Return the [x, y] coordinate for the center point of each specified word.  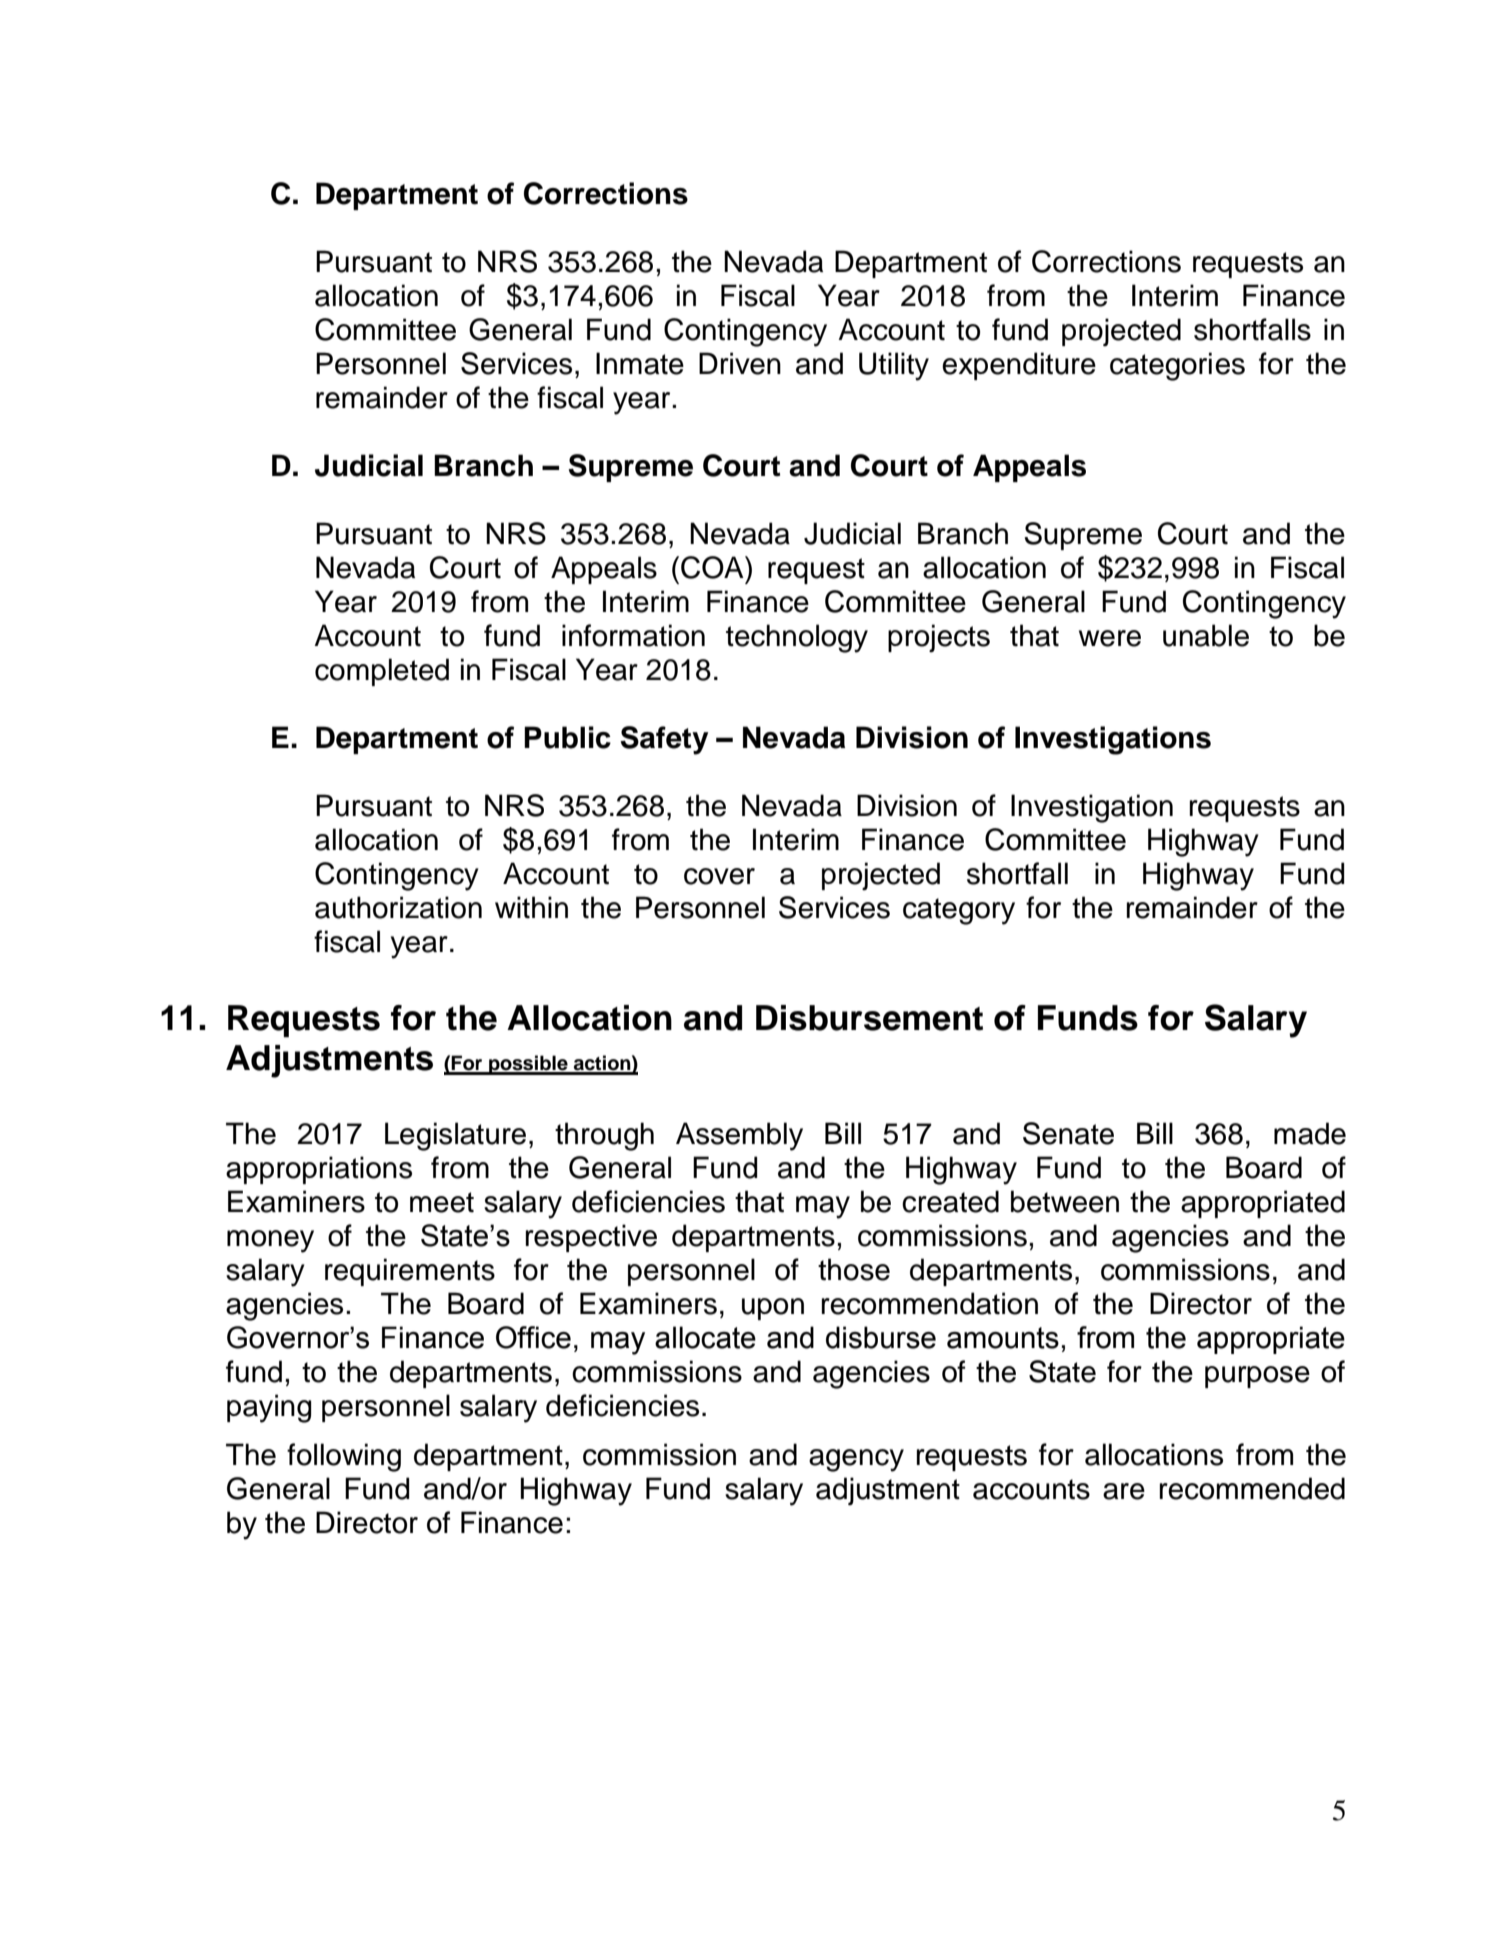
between [1065, 1201]
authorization [398, 907]
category [959, 911]
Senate [1068, 1133]
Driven [740, 363]
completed [382, 672]
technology [797, 638]
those [854, 1269]
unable [1206, 635]
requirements [410, 1272]
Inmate [640, 363]
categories [1177, 366]
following [344, 1457]
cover [719, 876]
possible [528, 1065]
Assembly [739, 1136]
